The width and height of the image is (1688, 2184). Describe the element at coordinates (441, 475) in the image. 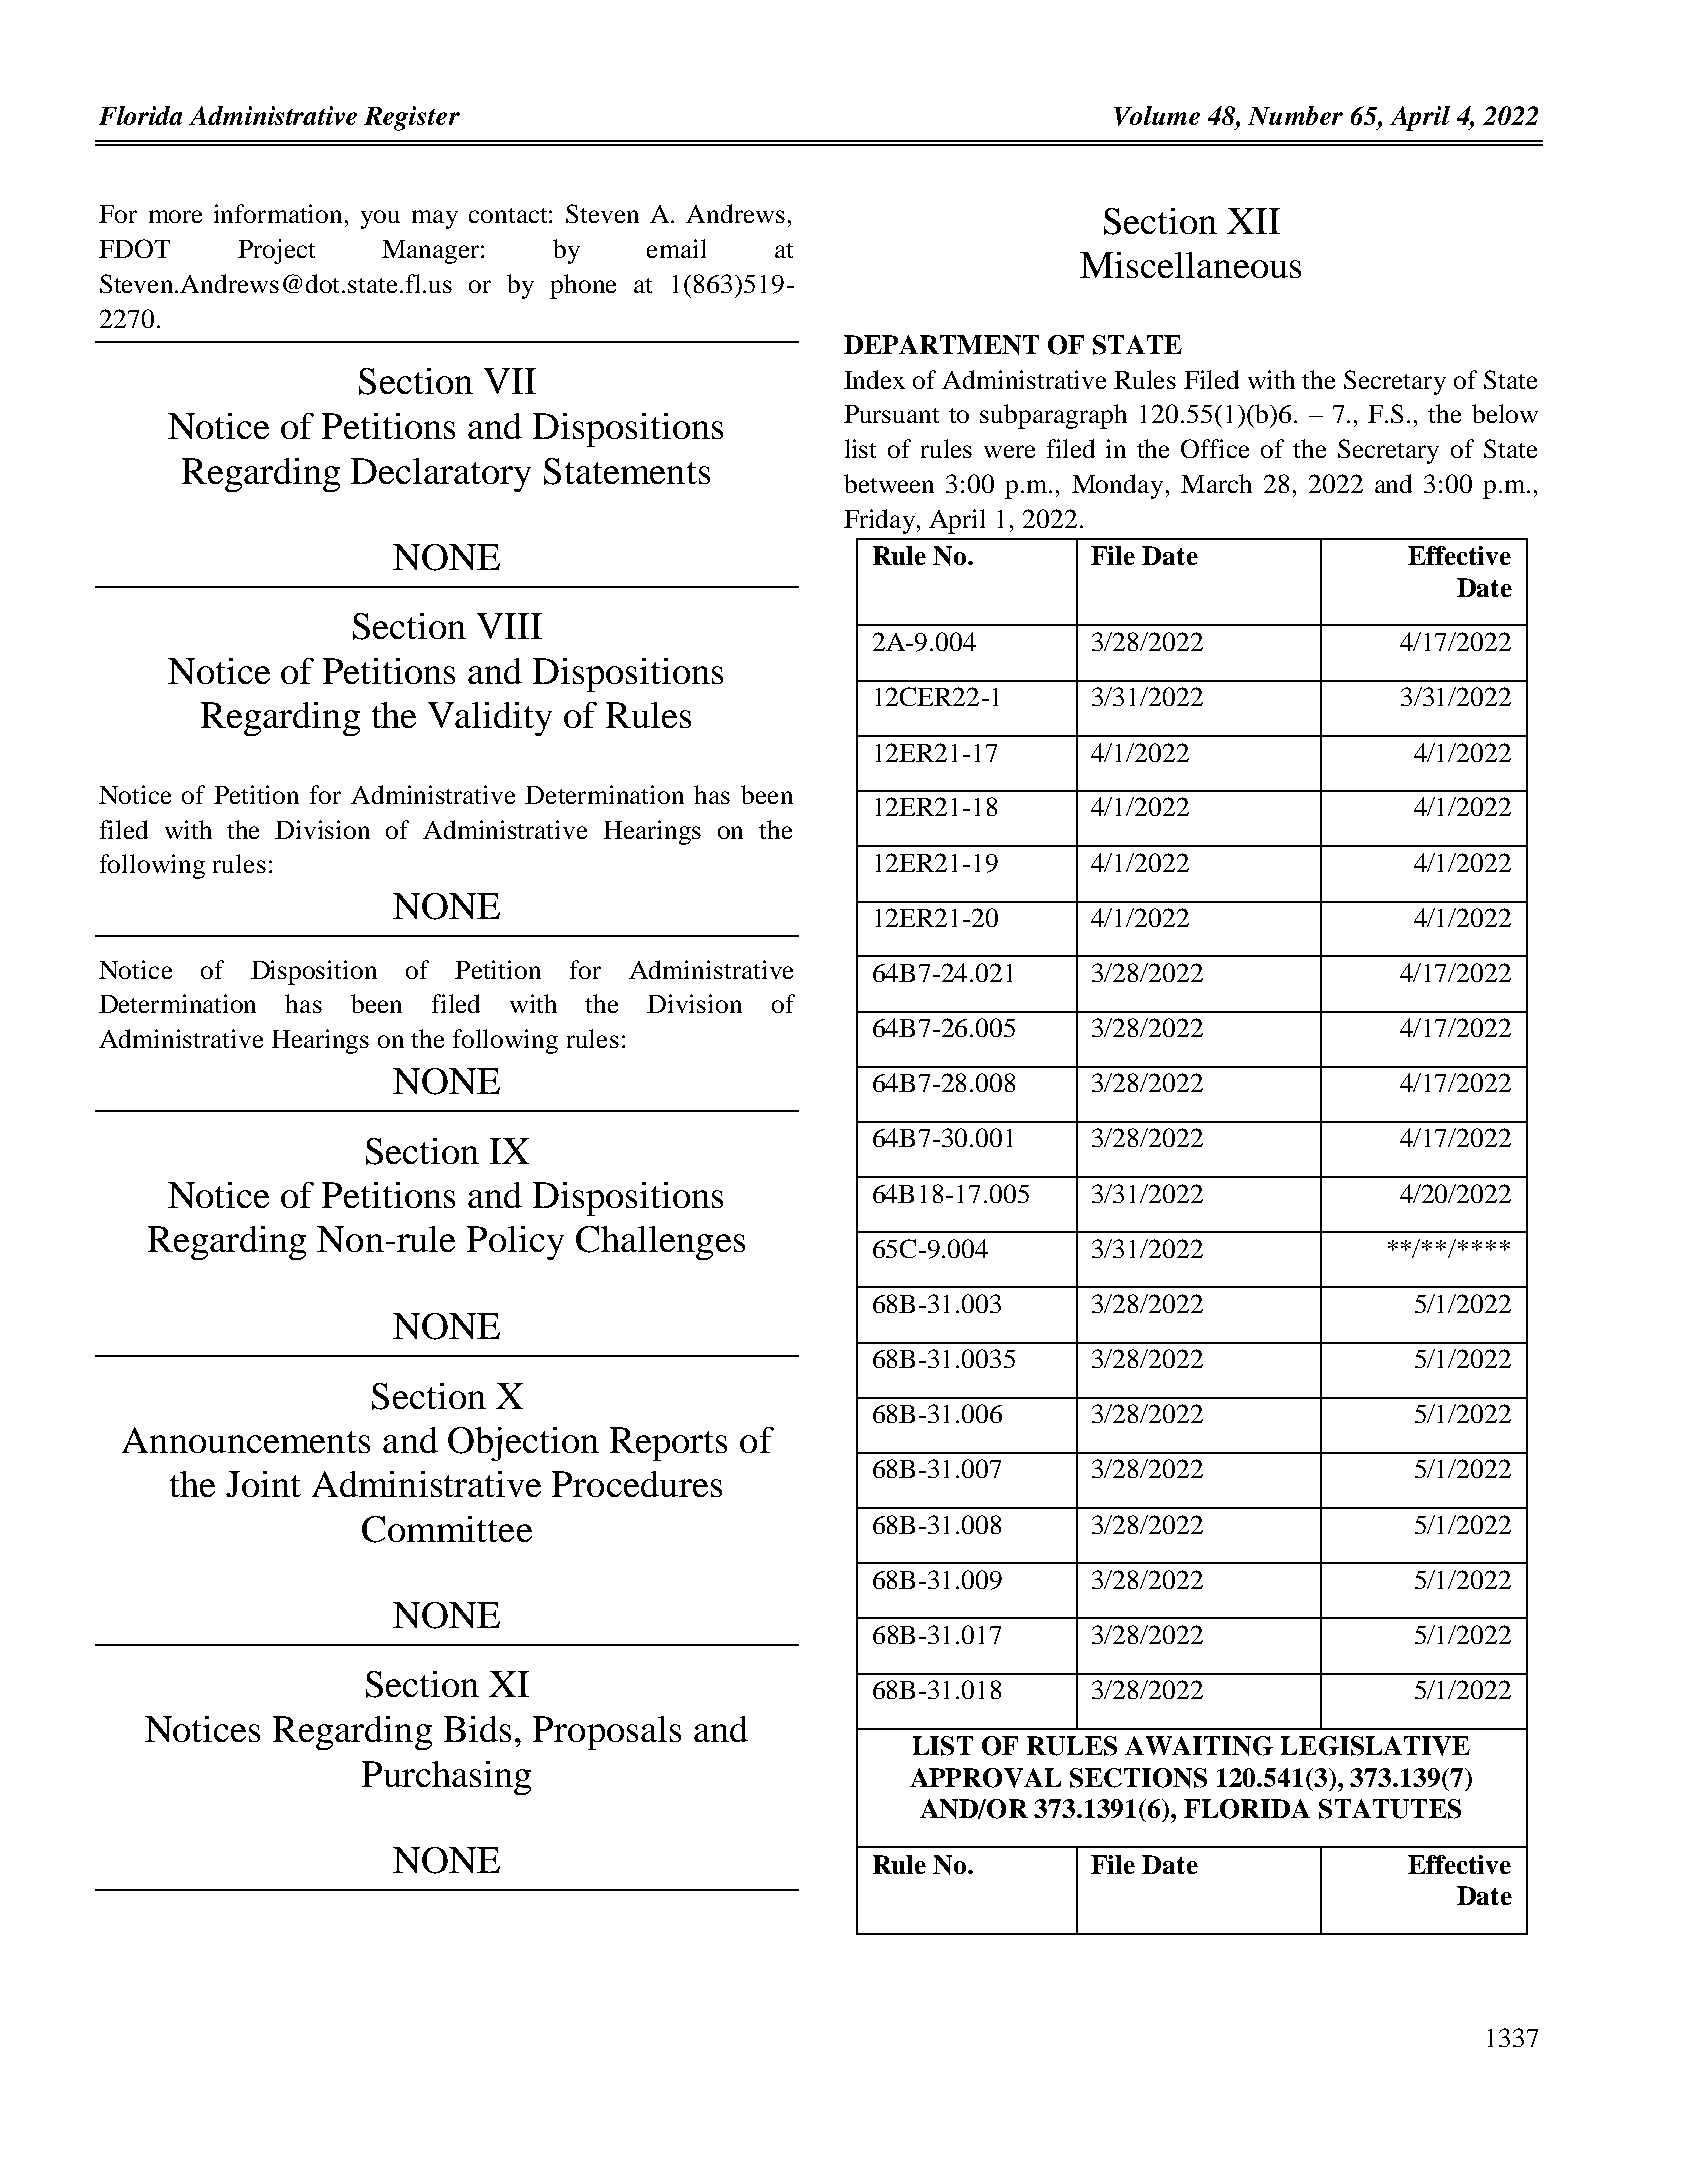

I see `Declaratory` at that location.
